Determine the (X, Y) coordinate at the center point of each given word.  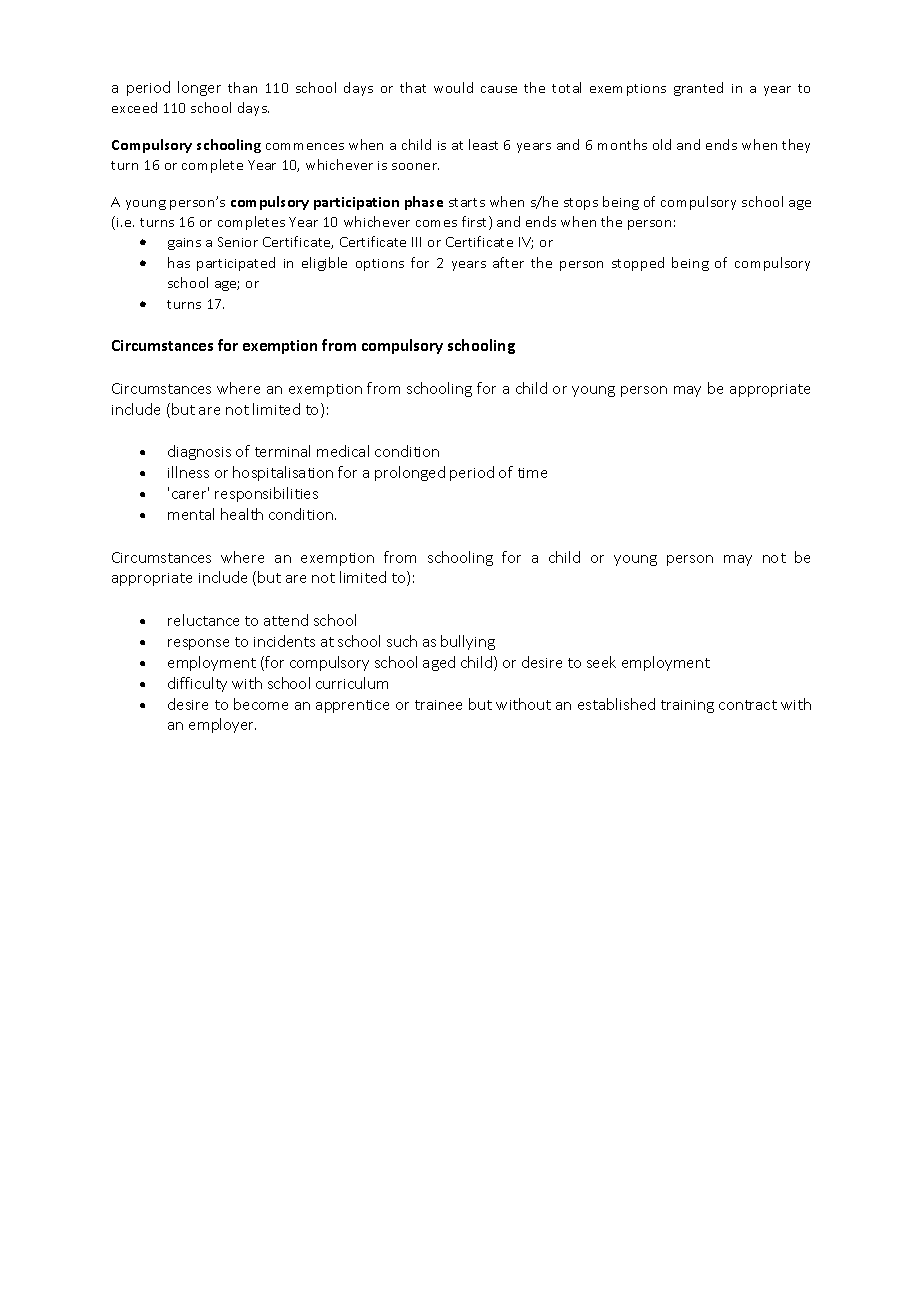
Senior (238, 242)
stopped (638, 264)
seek (601, 662)
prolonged (410, 473)
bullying (468, 642)
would (453, 87)
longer (199, 88)
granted (698, 89)
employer (222, 725)
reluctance (203, 620)
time (532, 473)
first (476, 223)
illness (188, 472)
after (508, 262)
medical (343, 451)
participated (236, 264)
